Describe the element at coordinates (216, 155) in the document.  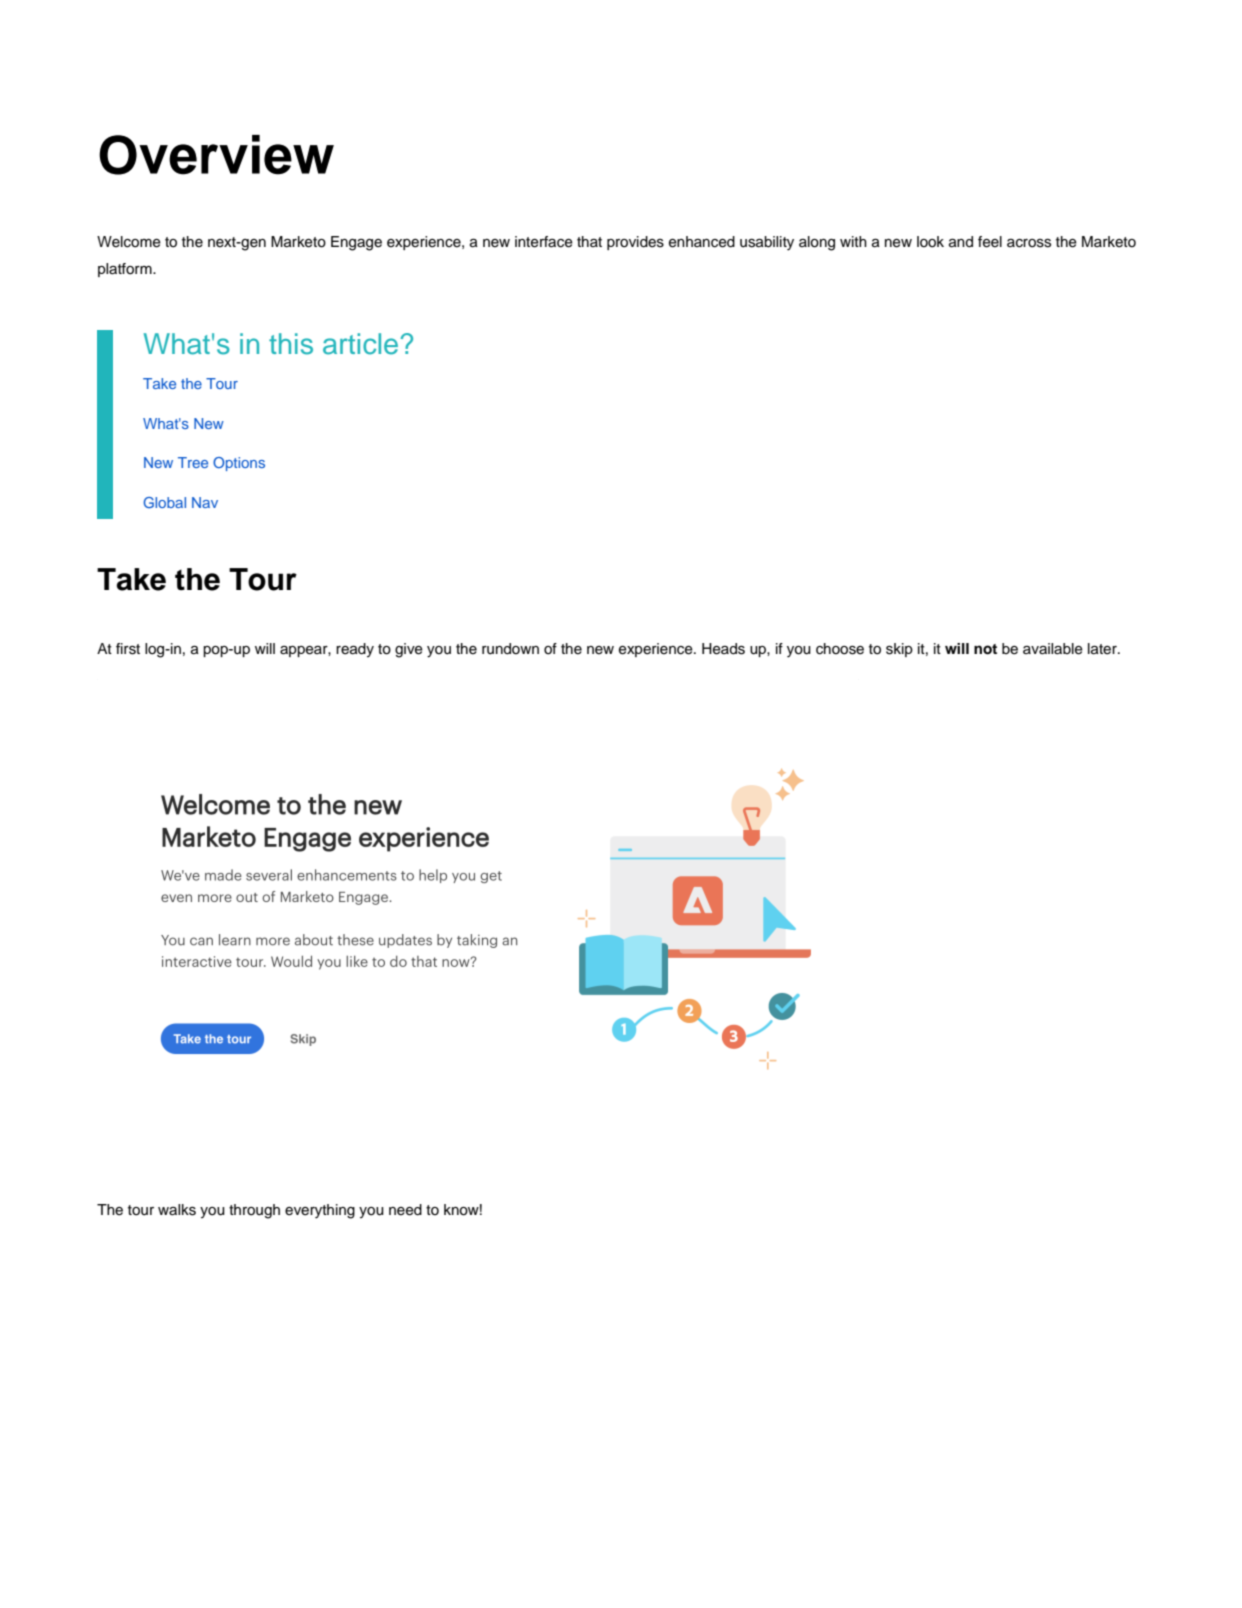
I see `Overview` at that location.
